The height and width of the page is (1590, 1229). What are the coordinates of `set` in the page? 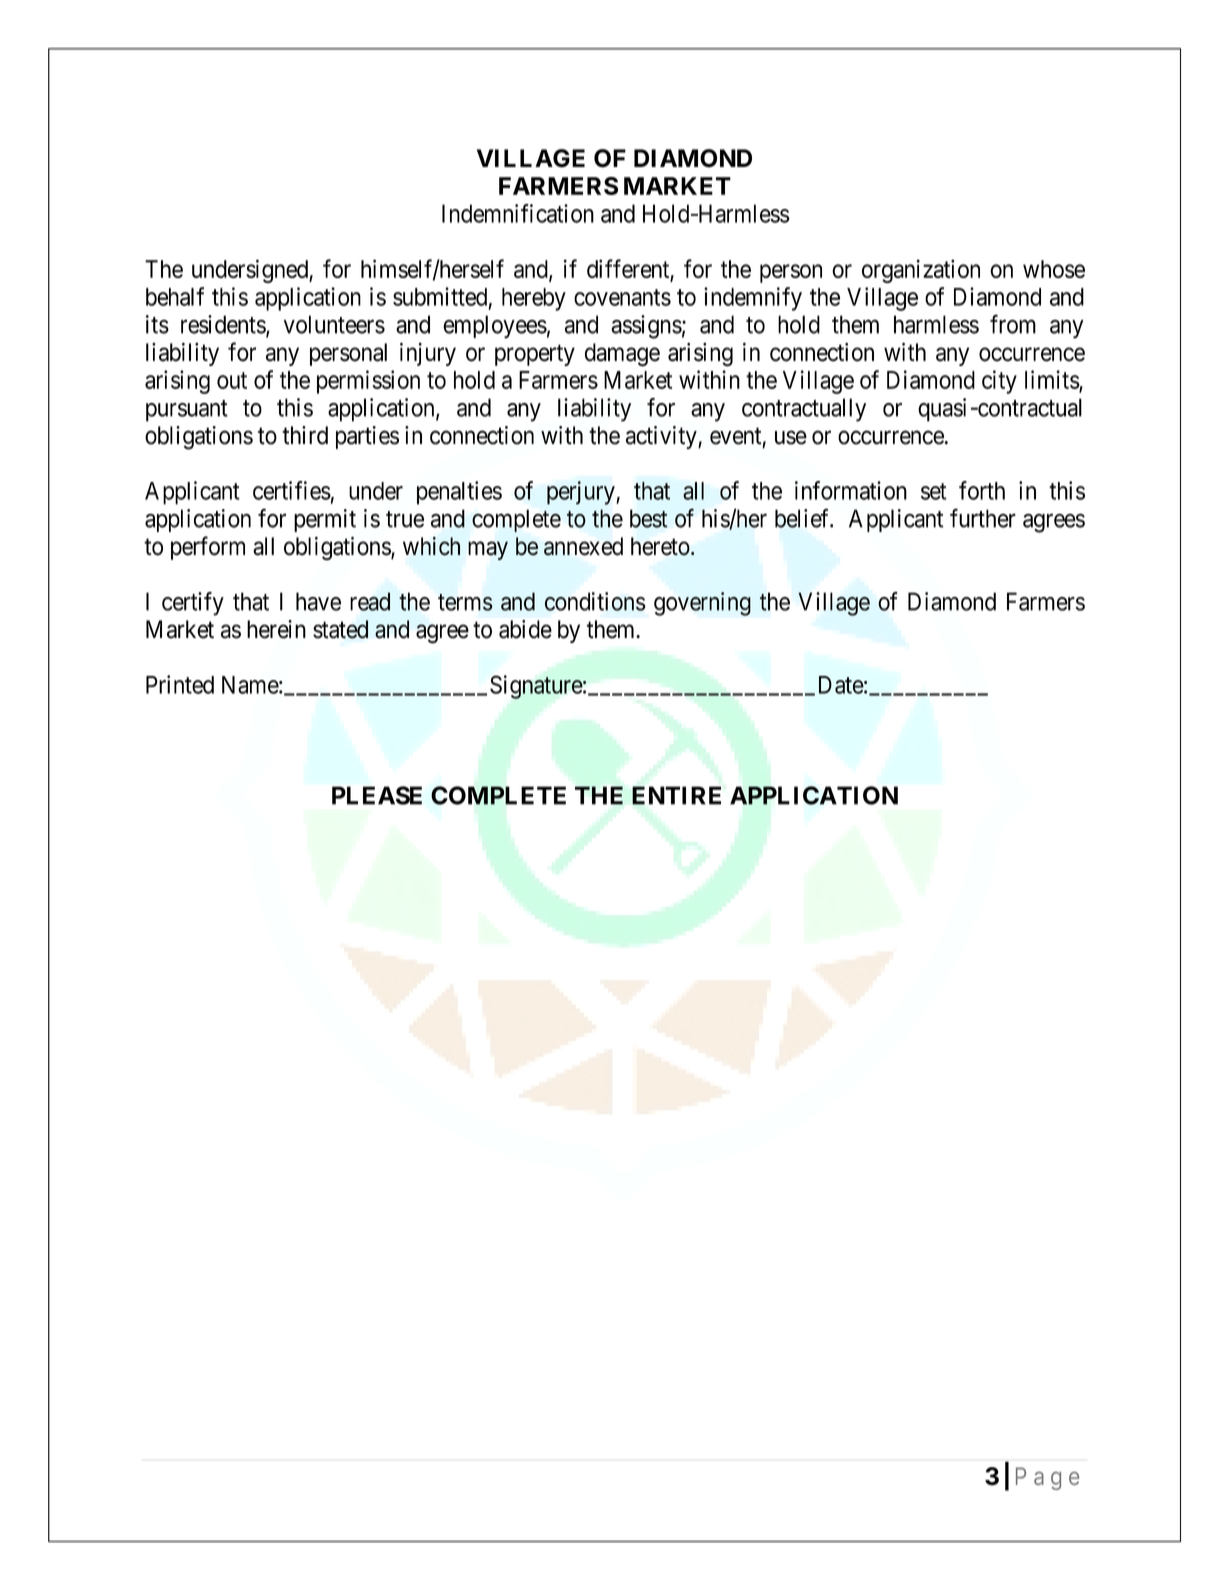 It's located at (933, 491).
